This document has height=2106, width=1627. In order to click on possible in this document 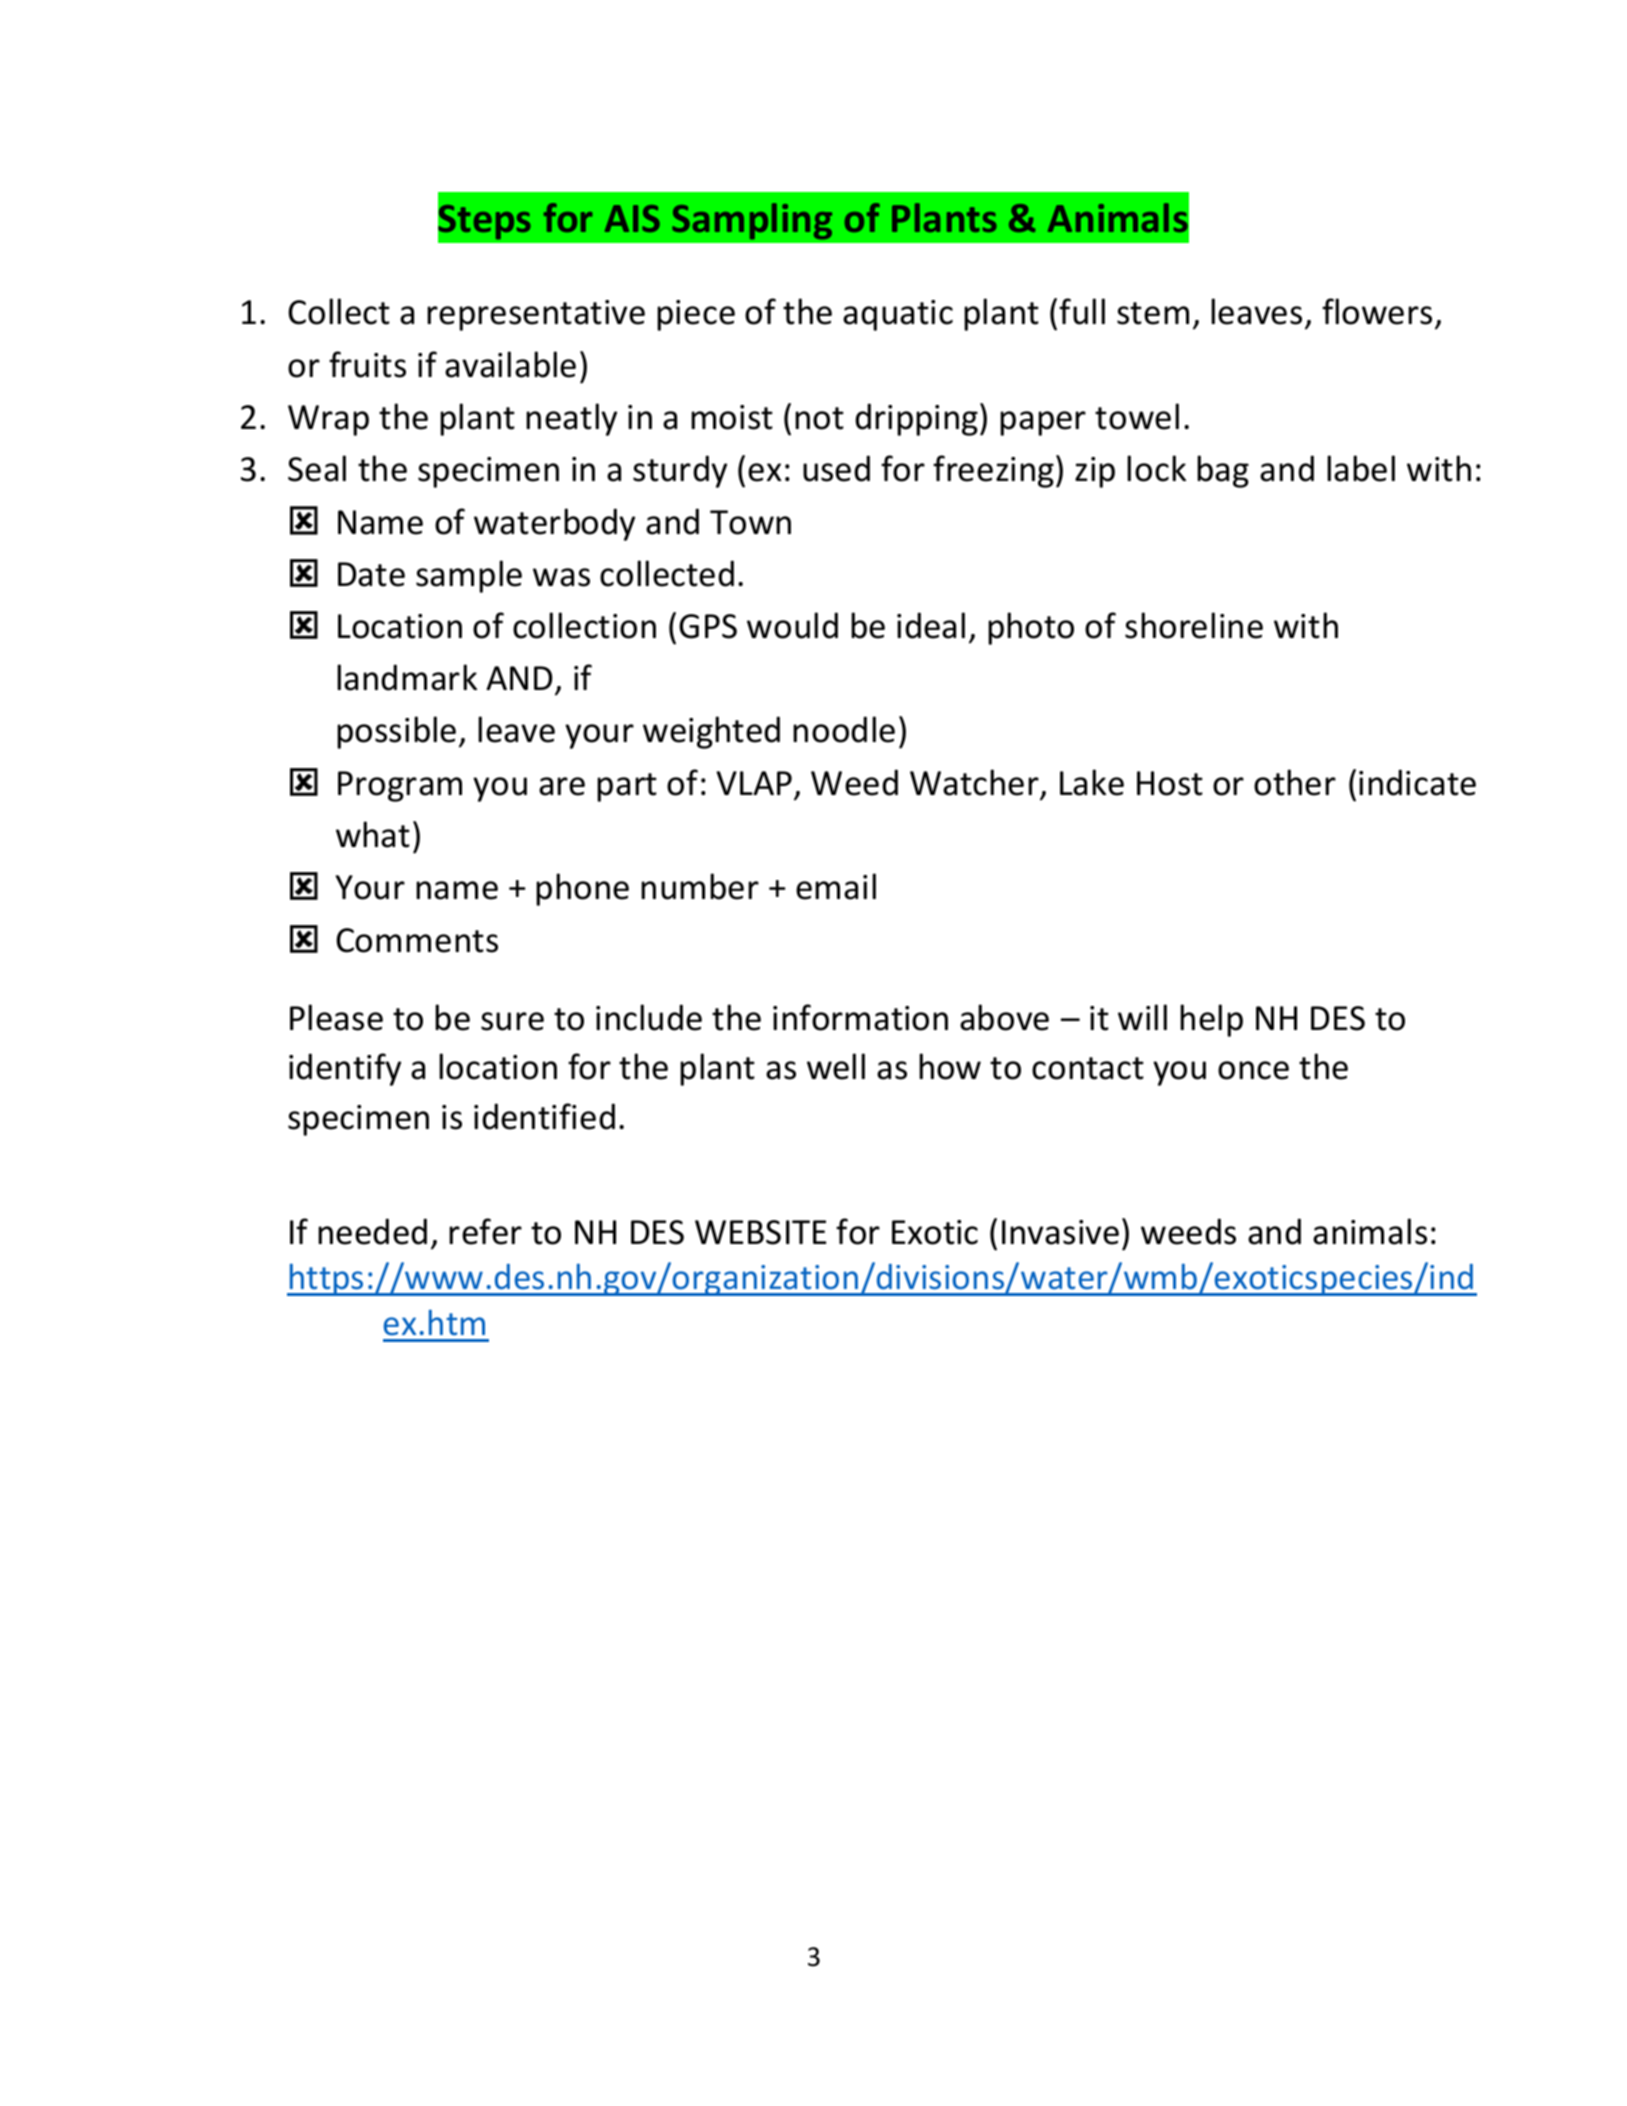, I will do `click(396, 732)`.
